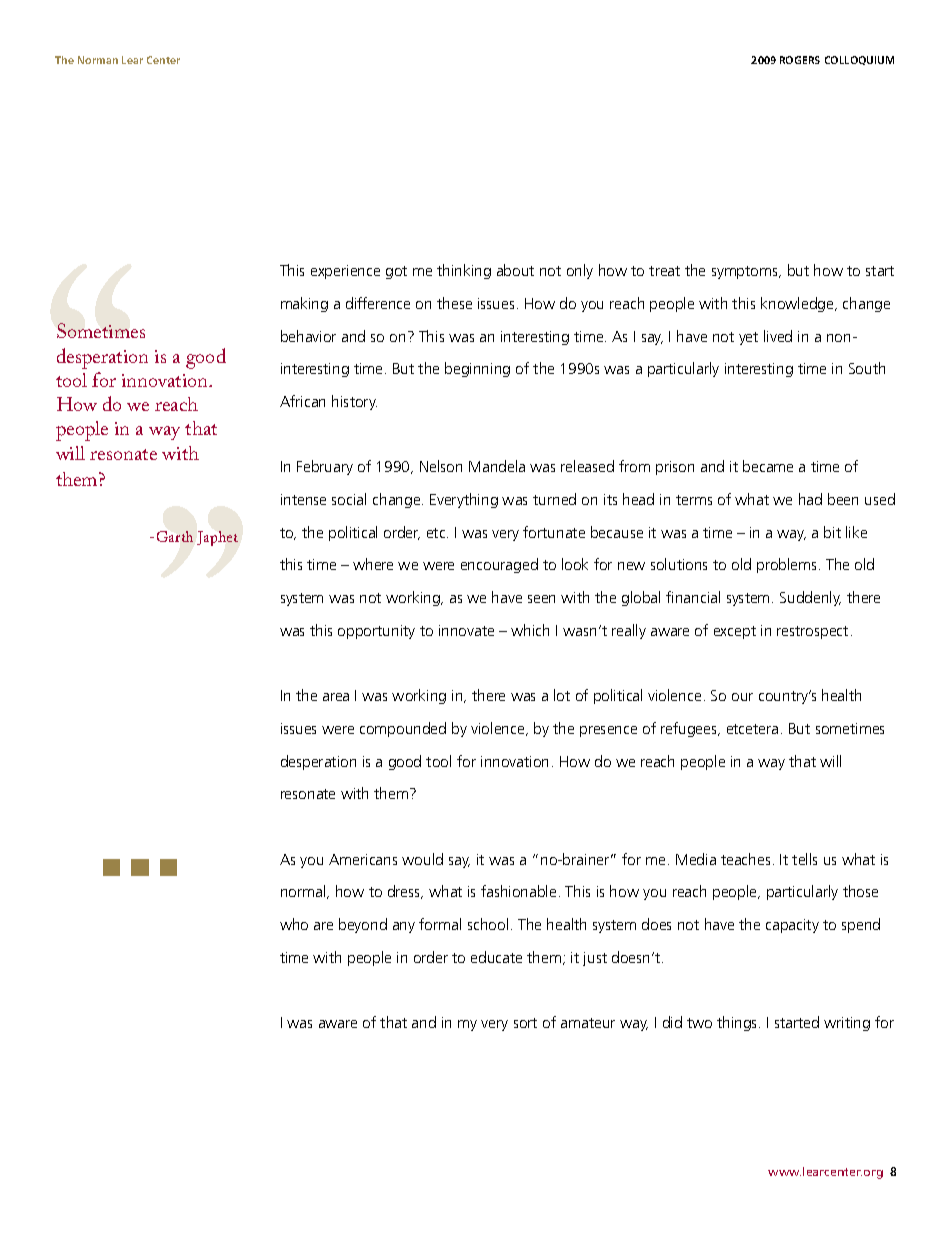 This document has height=1233, width=952. Describe the element at coordinates (175, 536) in the document. I see `Garth` at that location.
